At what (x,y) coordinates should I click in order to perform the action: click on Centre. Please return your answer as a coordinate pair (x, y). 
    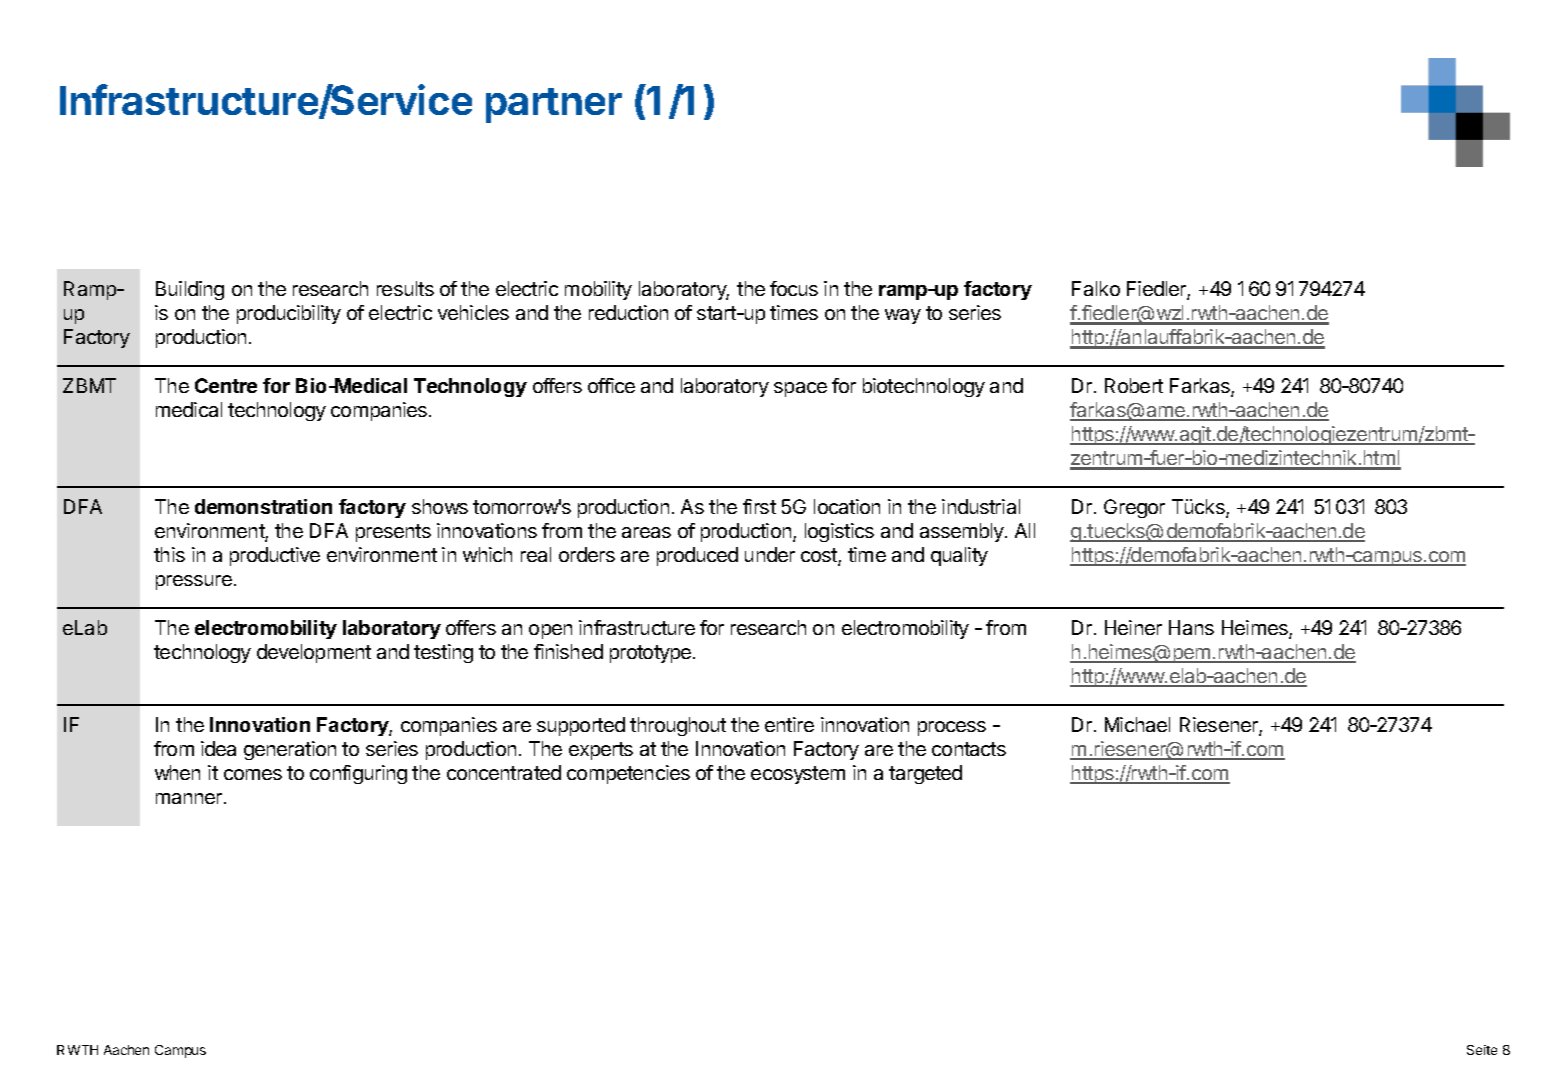
    Looking at the image, I should click on (226, 385).
